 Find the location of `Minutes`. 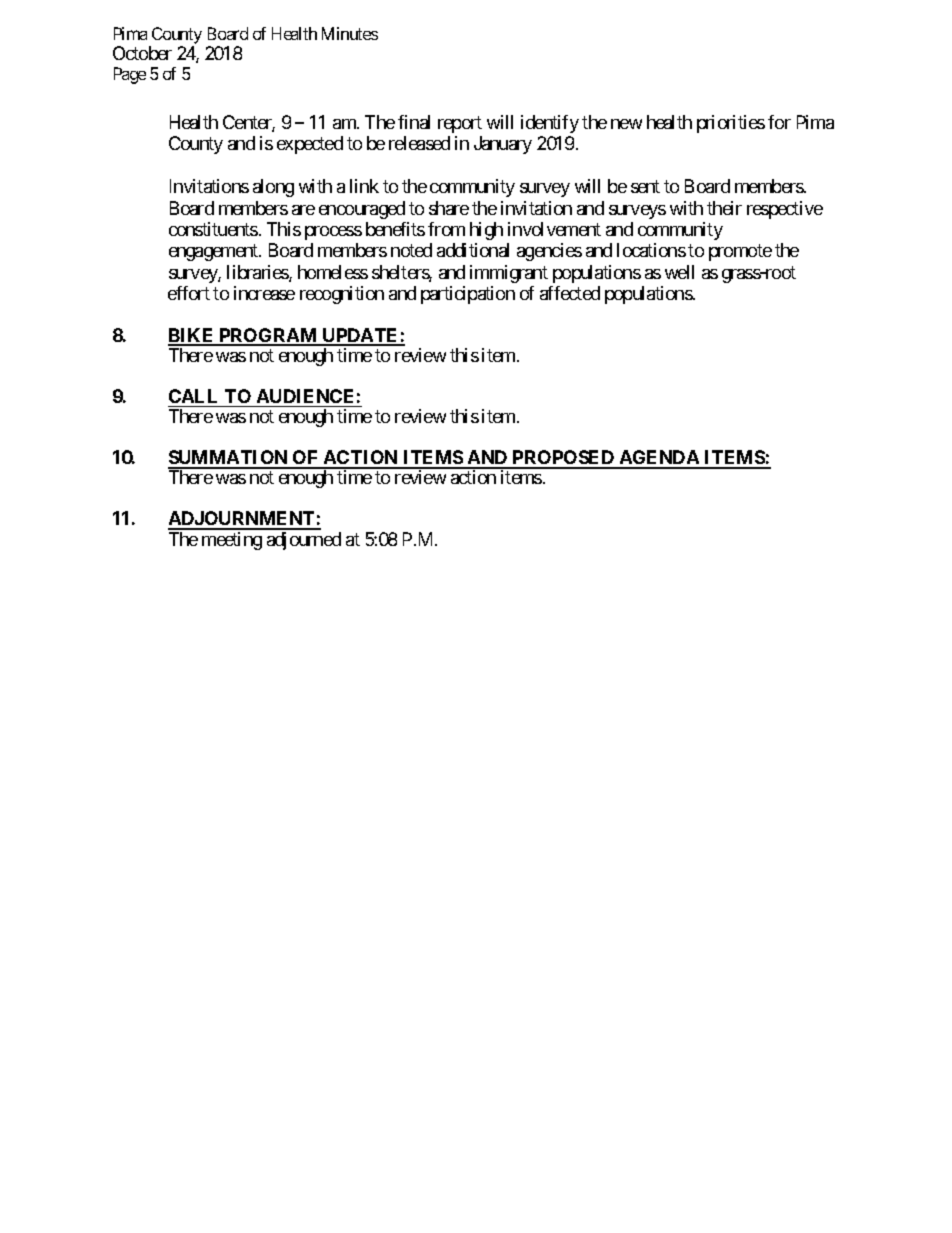

Minutes is located at coordinates (350, 33).
